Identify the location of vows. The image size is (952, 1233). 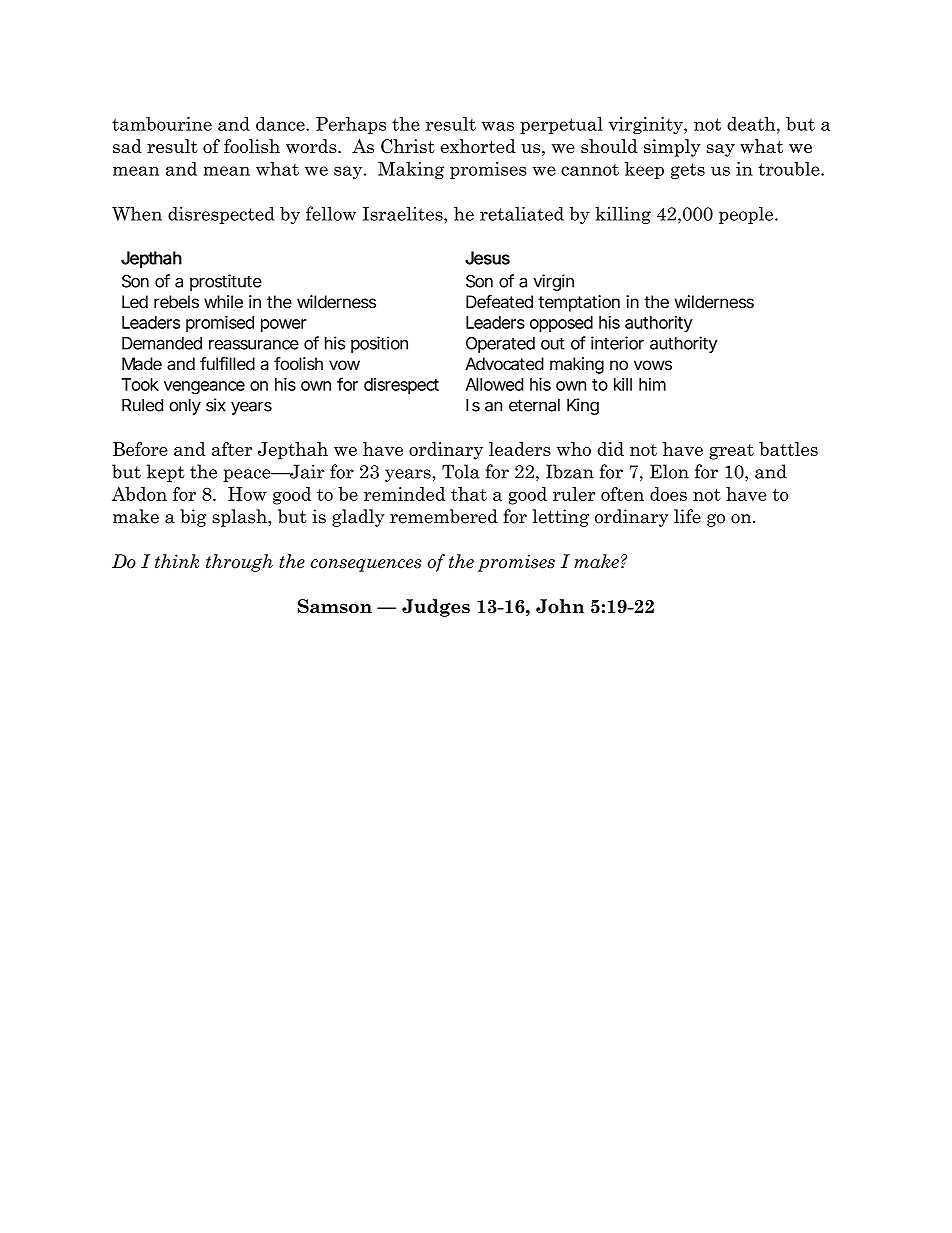
(653, 365).
